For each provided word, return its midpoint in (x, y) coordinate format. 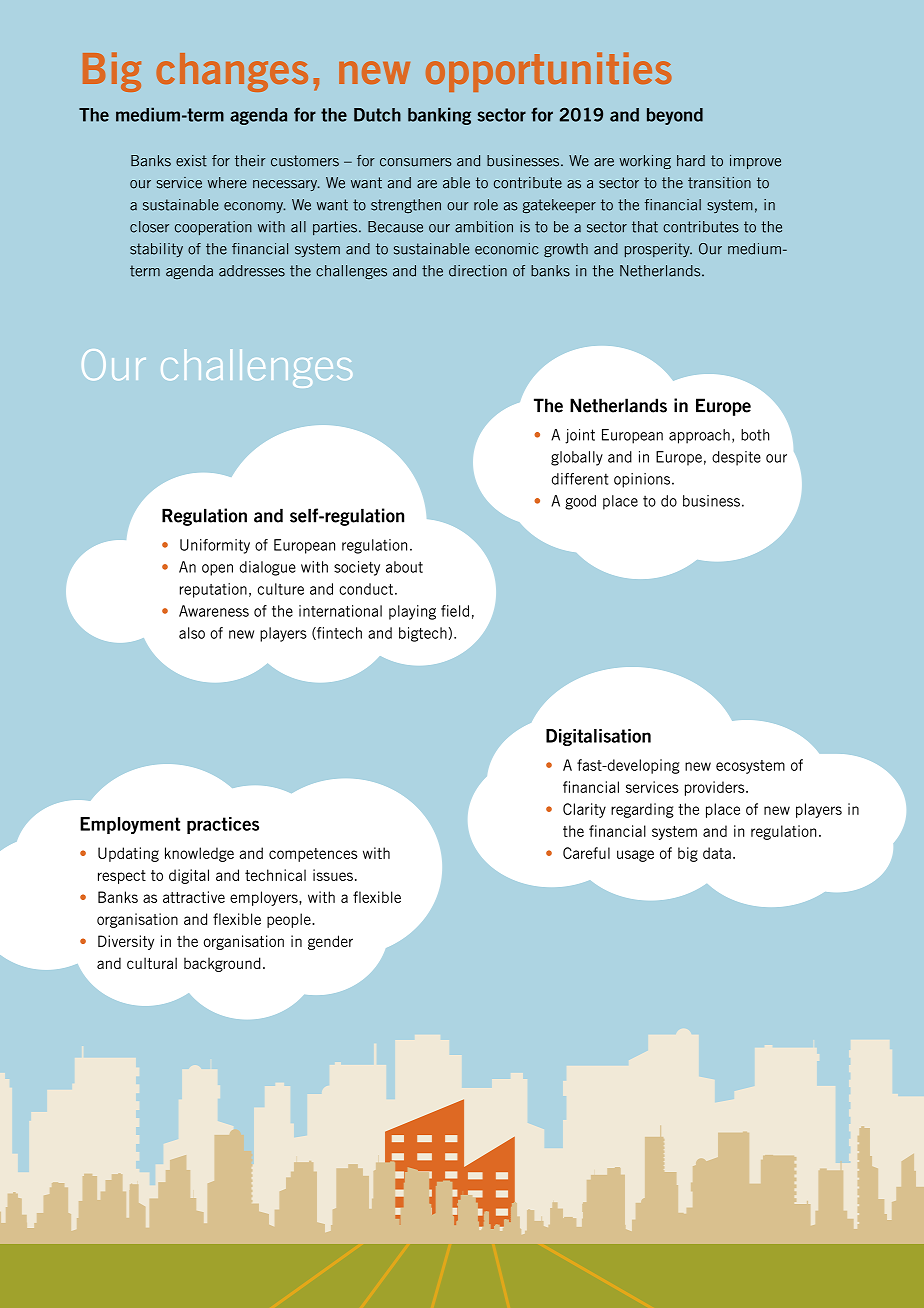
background (222, 964)
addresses (252, 271)
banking (439, 116)
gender (330, 942)
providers (716, 788)
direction (478, 271)
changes (232, 72)
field (455, 611)
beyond (675, 116)
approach (699, 436)
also (192, 633)
